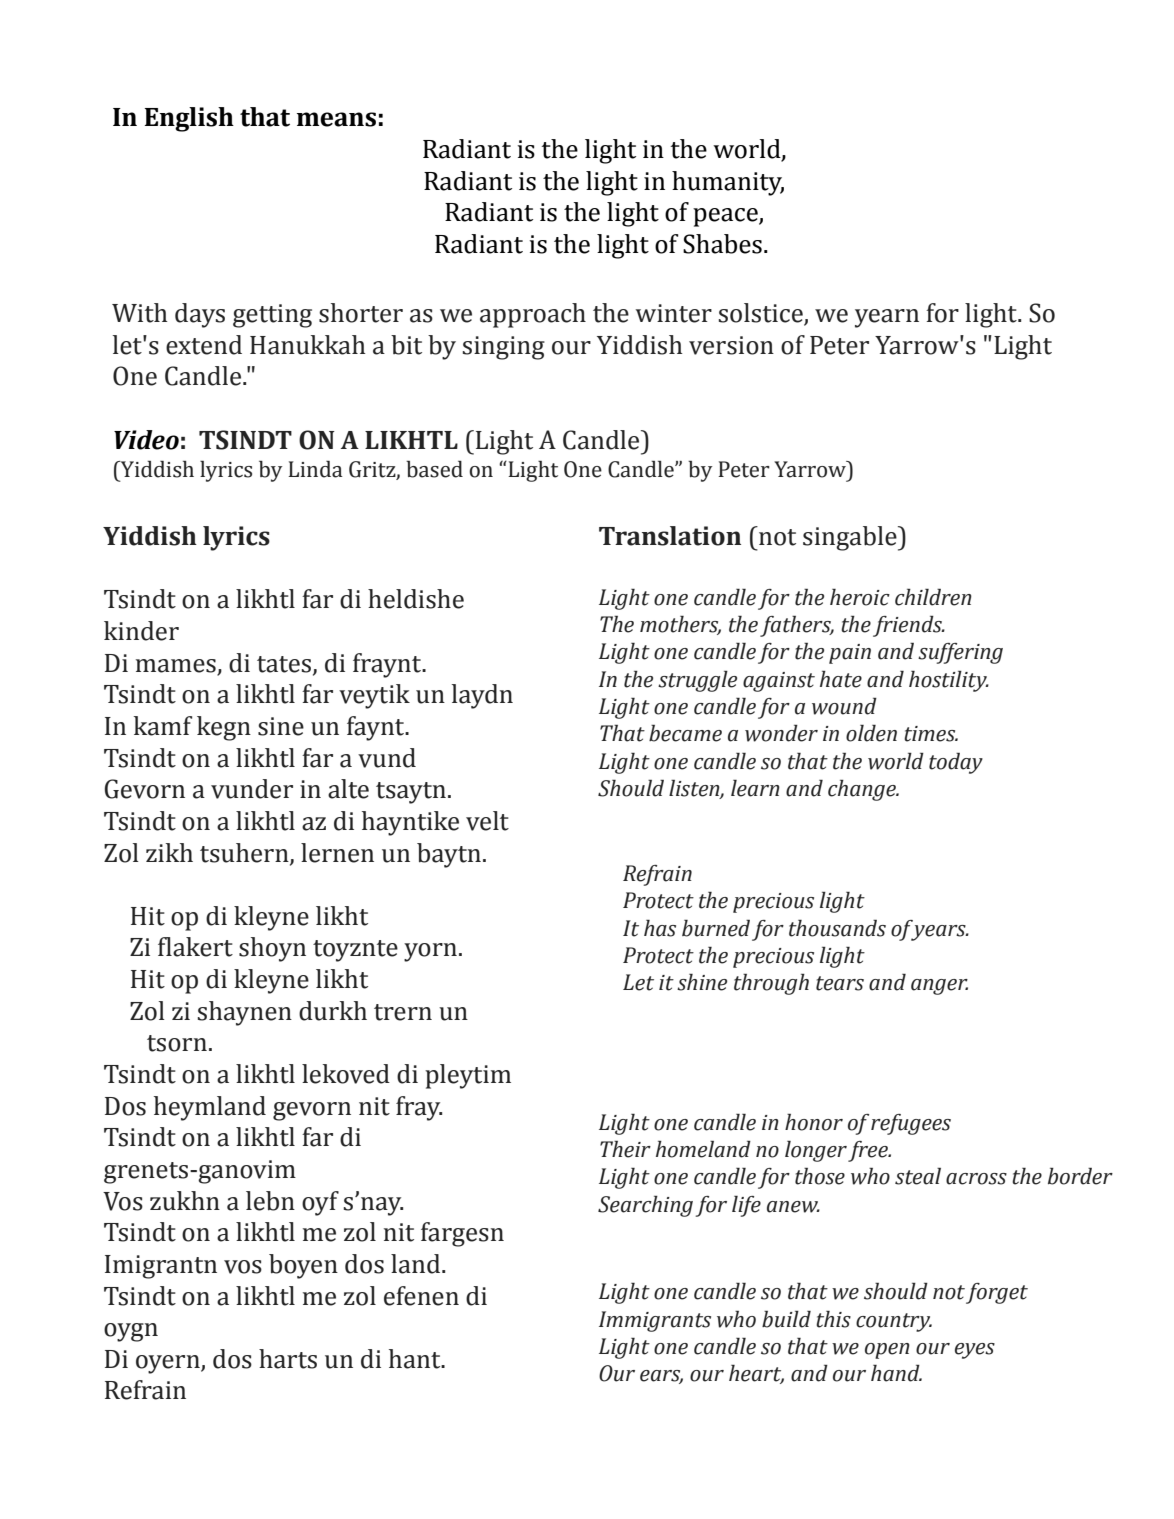 Image resolution: width=1174 pixels, height=1519 pixels. What do you see at coordinates (655, 1321) in the screenshot?
I see `Immigrants` at bounding box center [655, 1321].
